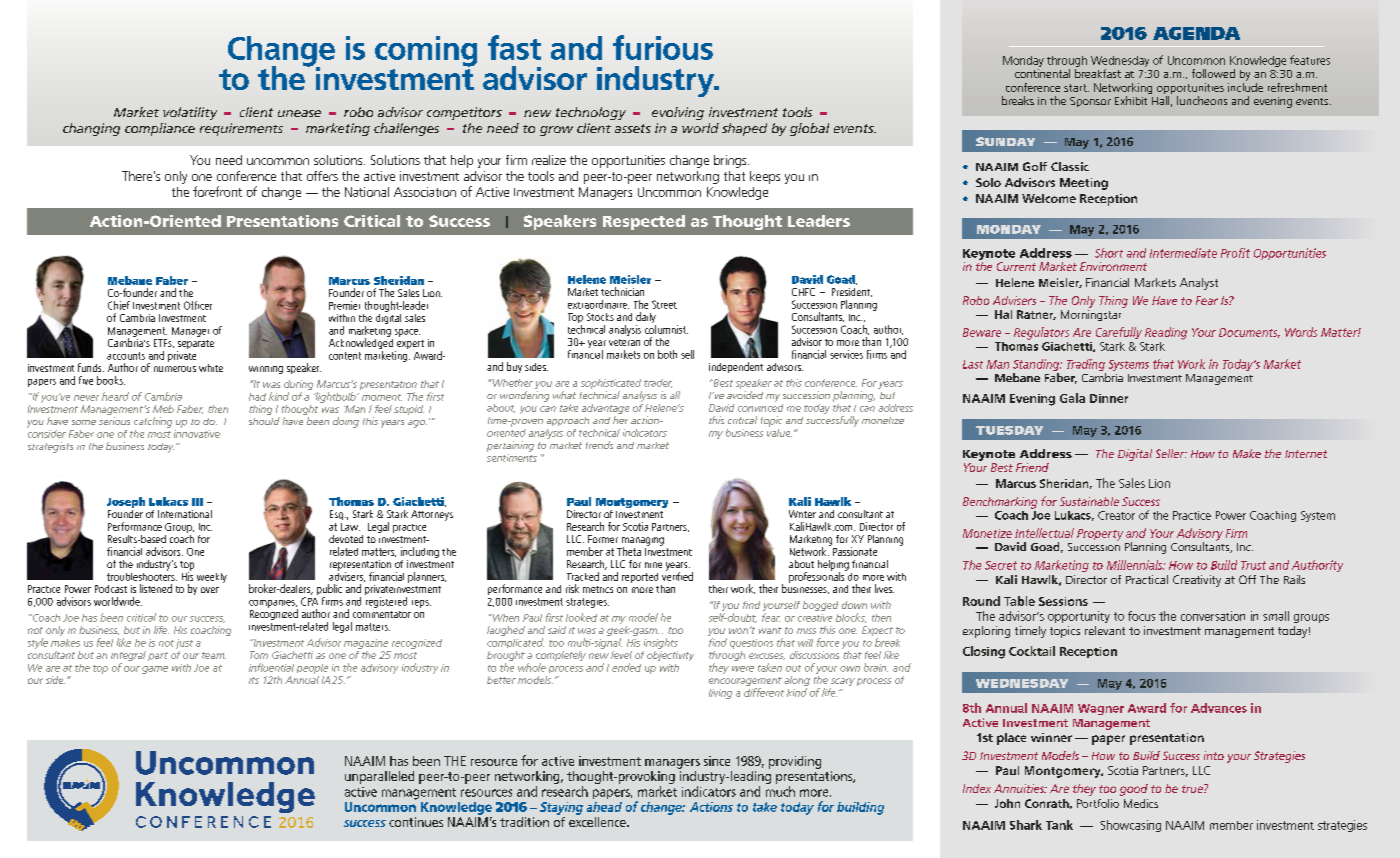 The height and width of the document is (858, 1400). I want to click on followed, so click(1213, 73).
